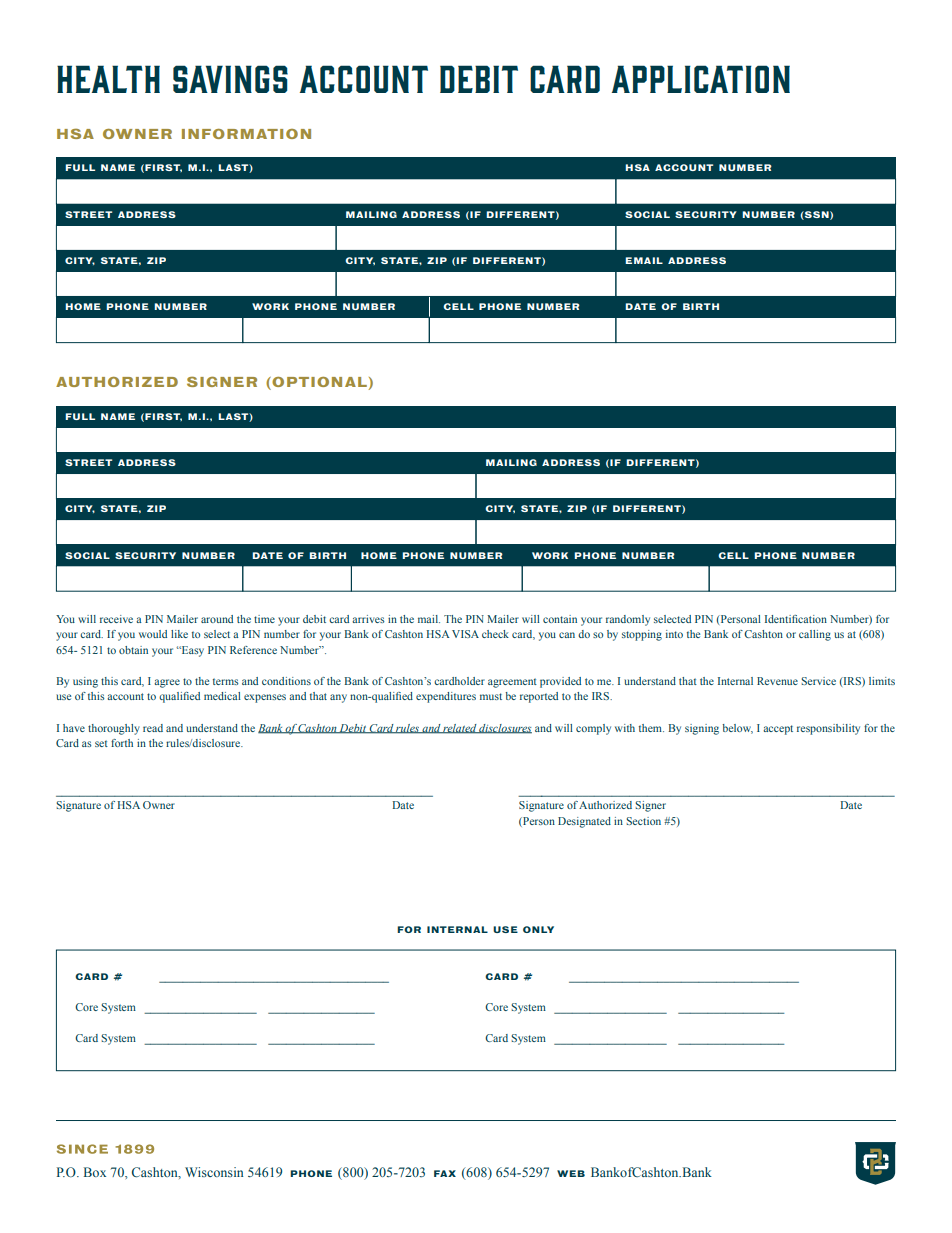 This document has height=1233, width=952. I want to click on FAX, so click(445, 1173).
